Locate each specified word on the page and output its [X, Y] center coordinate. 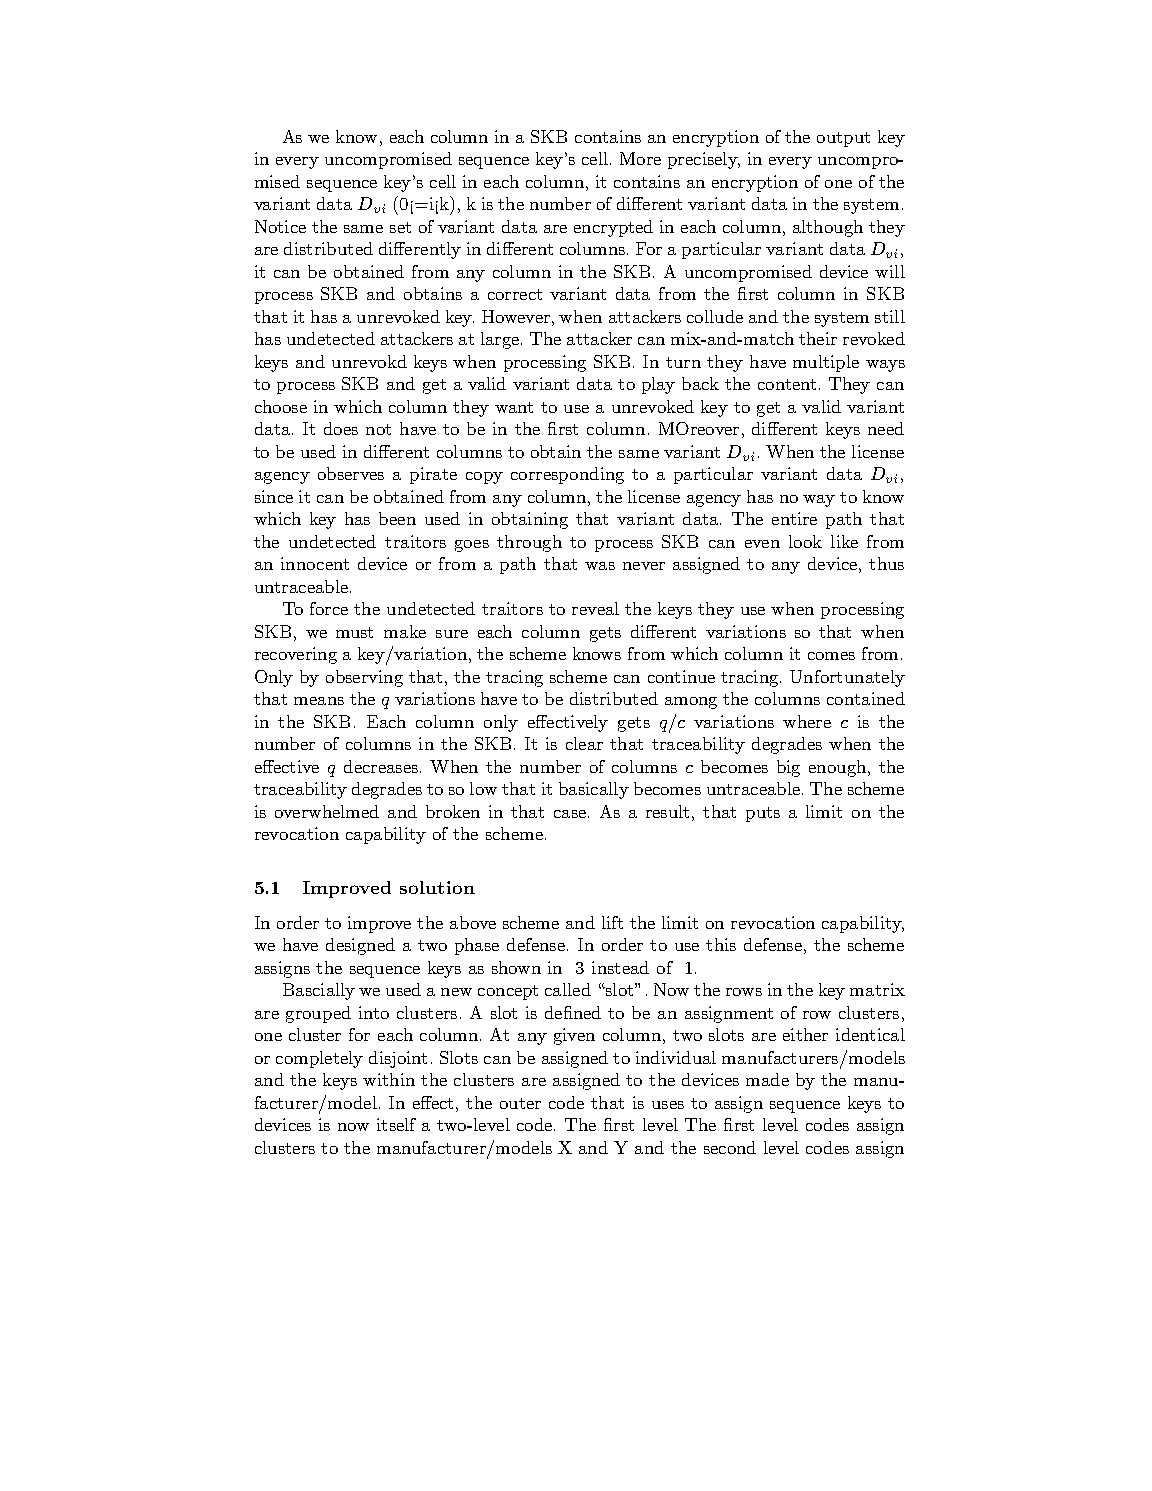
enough [837, 768]
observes [351, 473]
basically [594, 790]
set [400, 227]
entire [794, 518]
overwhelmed [327, 811]
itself [396, 1124]
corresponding [567, 475]
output [843, 139]
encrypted [613, 228]
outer [520, 1103]
